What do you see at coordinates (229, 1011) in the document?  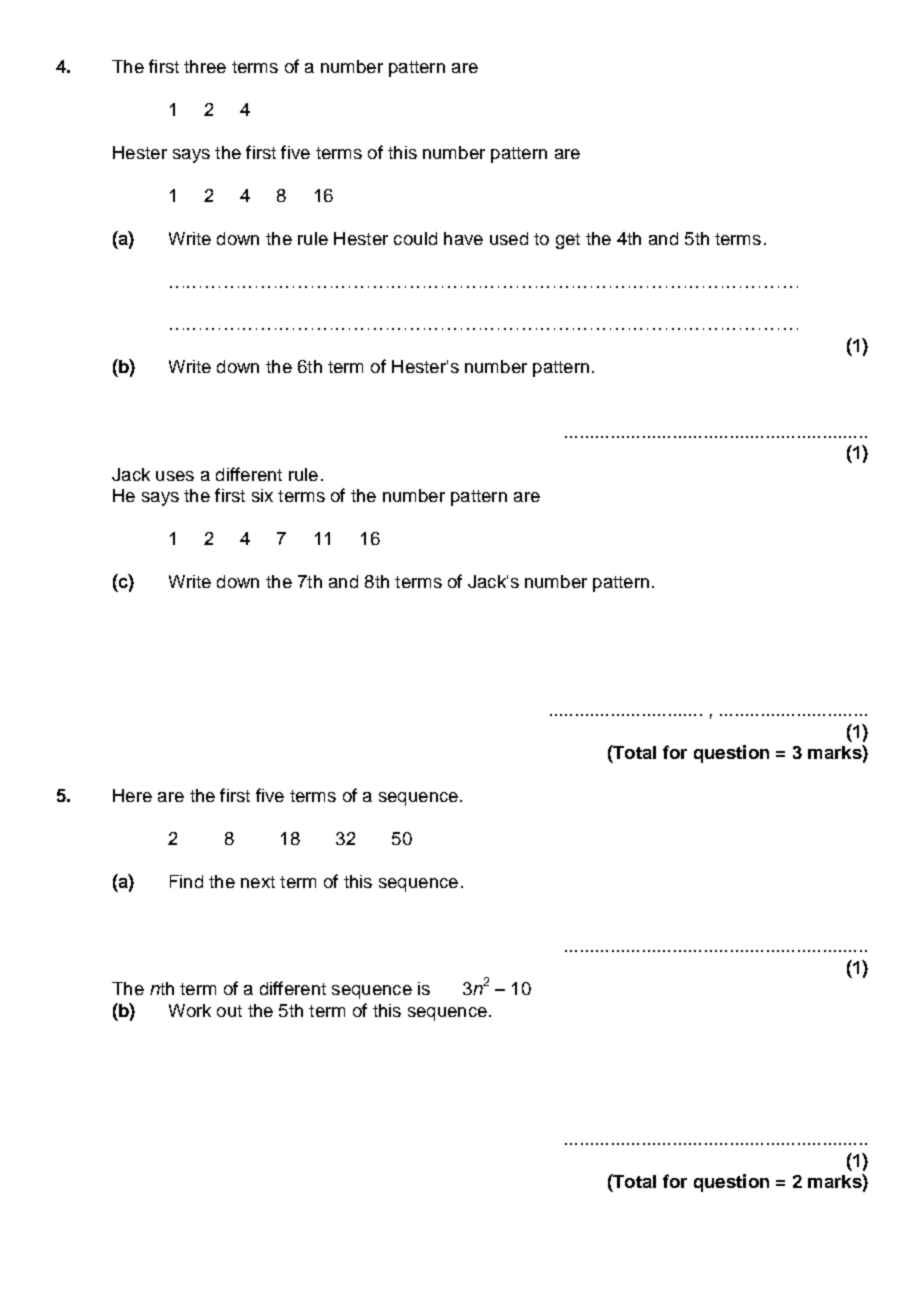 I see `out` at bounding box center [229, 1011].
